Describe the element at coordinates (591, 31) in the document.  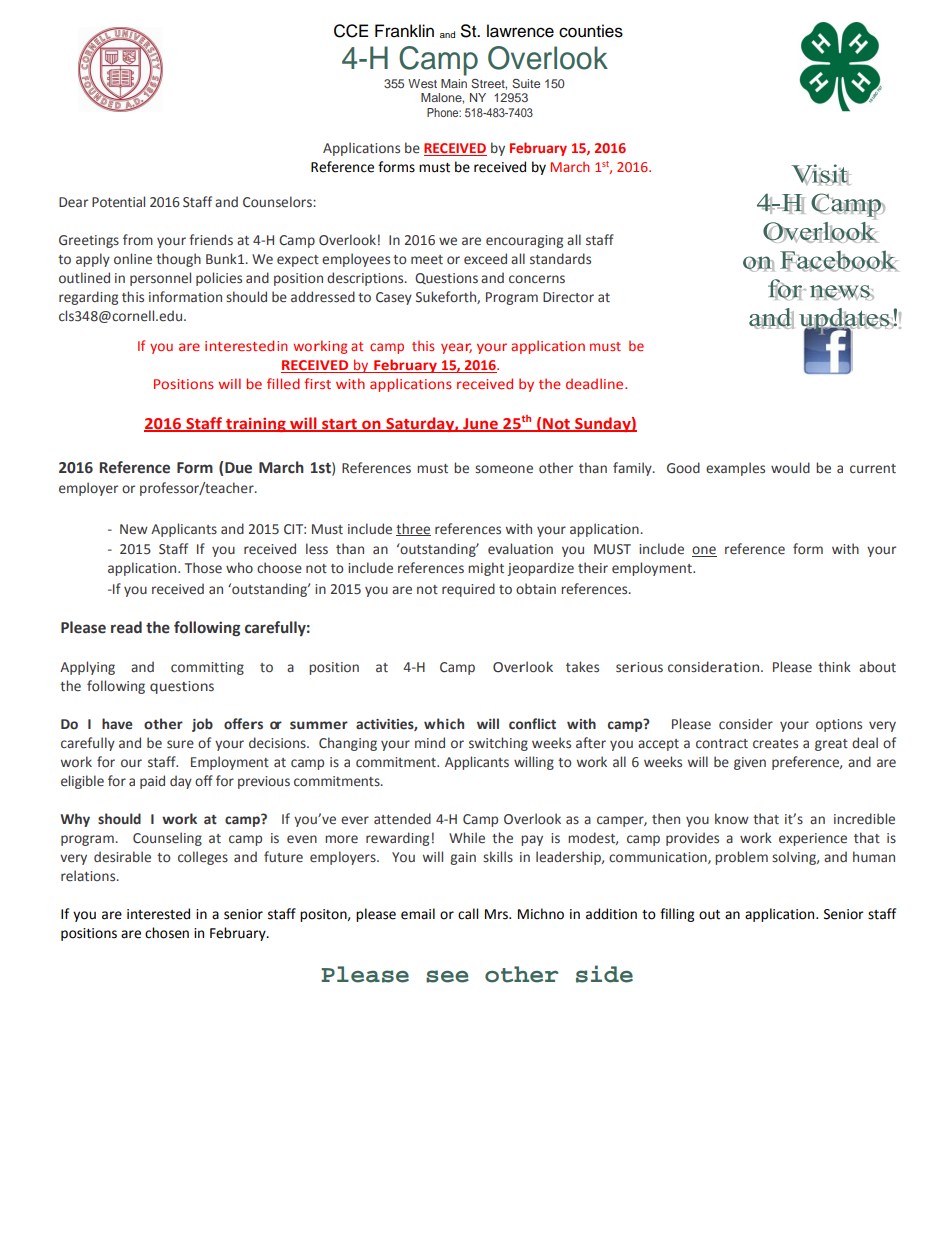
I see `counties` at that location.
